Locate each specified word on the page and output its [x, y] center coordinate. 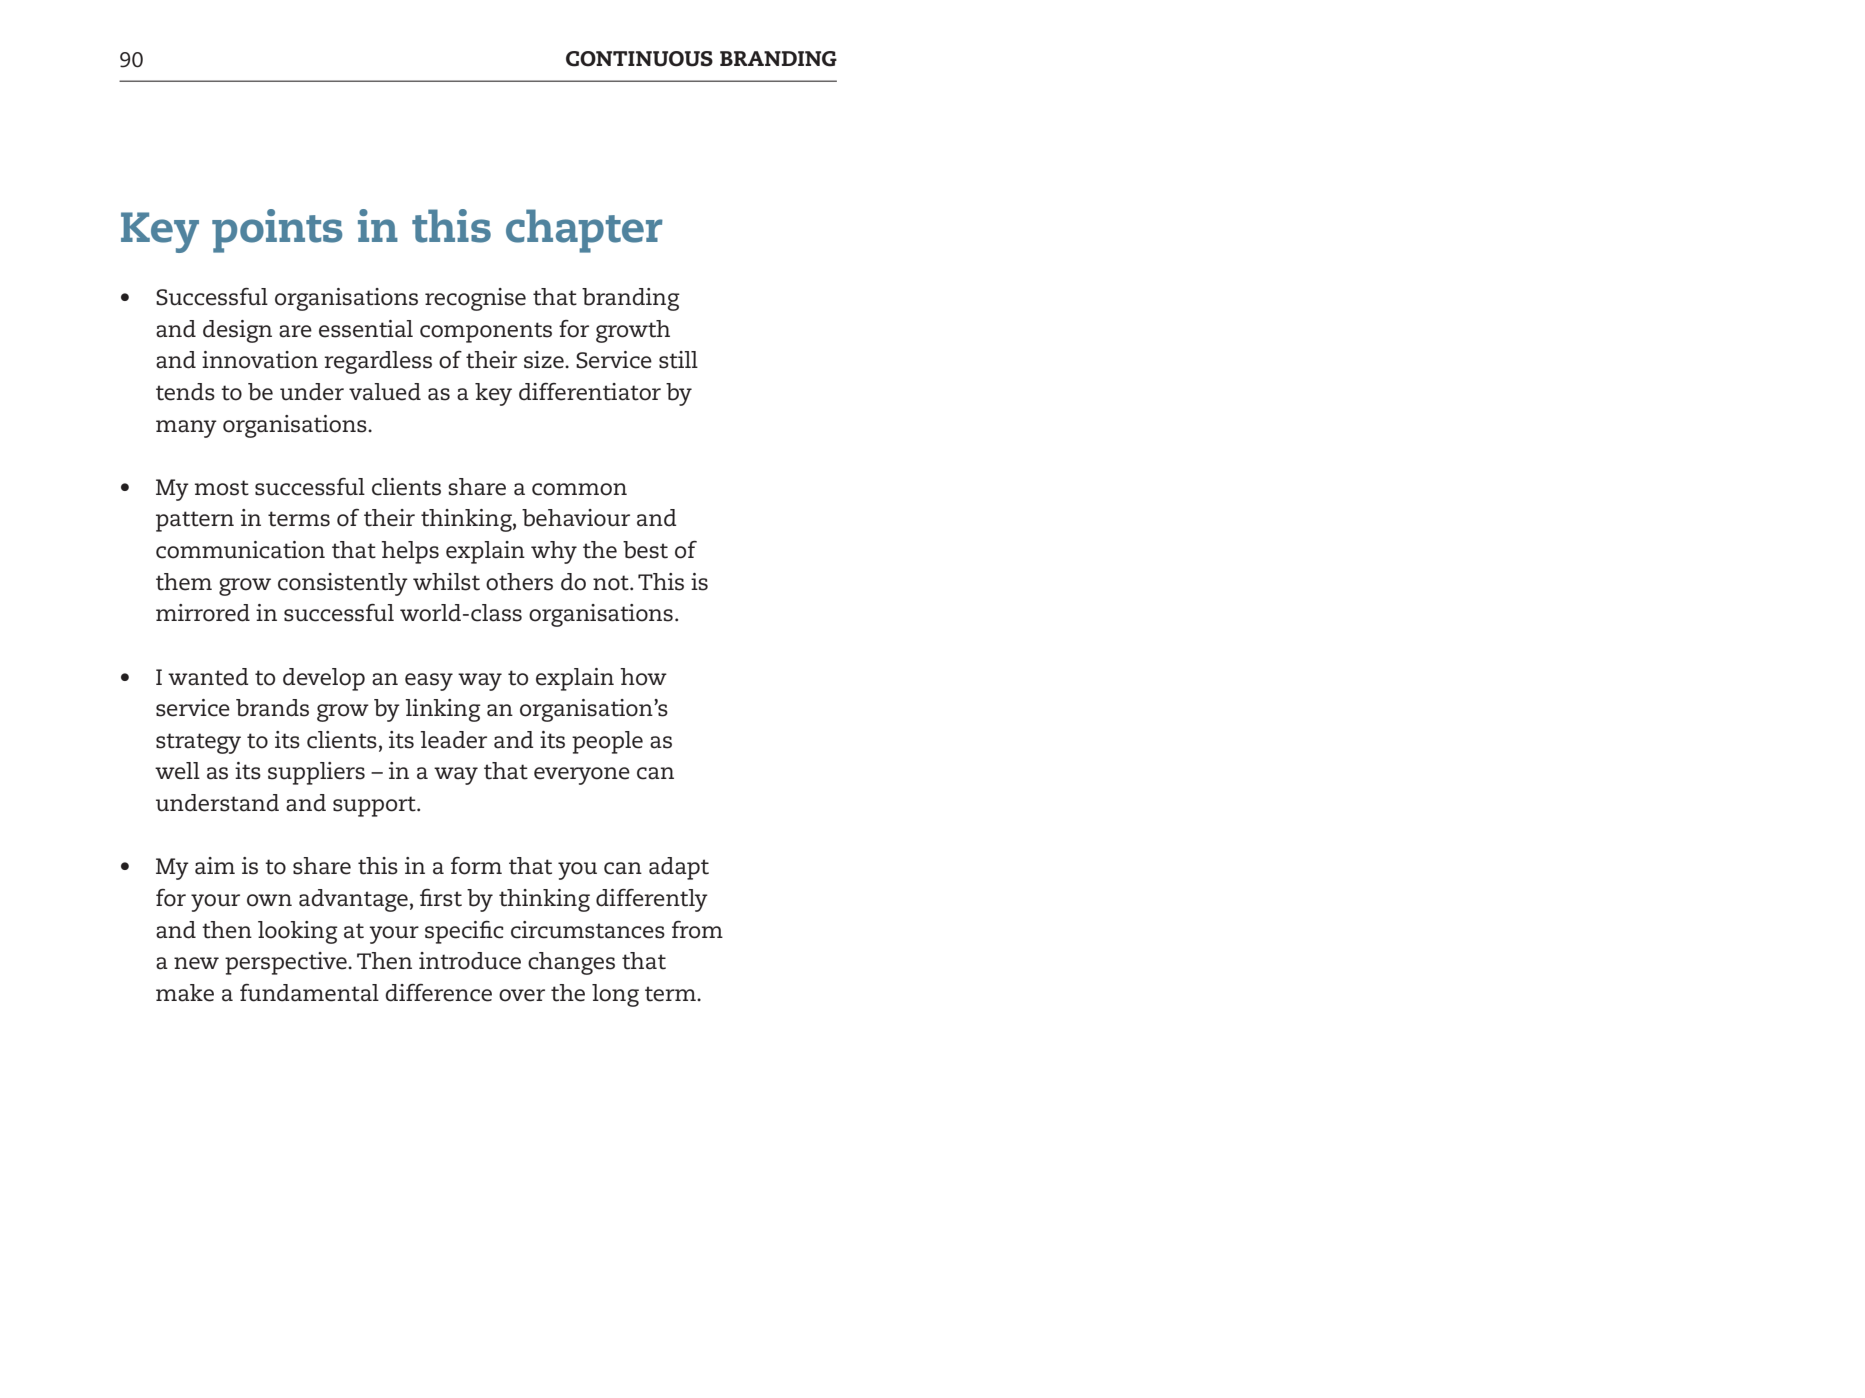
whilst [446, 582]
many [186, 429]
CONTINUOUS [639, 59]
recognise [475, 299]
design [237, 331]
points [277, 231]
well [177, 771]
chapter [584, 231]
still [678, 360]
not [612, 583]
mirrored [203, 613]
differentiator [590, 392]
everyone [582, 776]
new [196, 963]
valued [385, 392]
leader [453, 740]
